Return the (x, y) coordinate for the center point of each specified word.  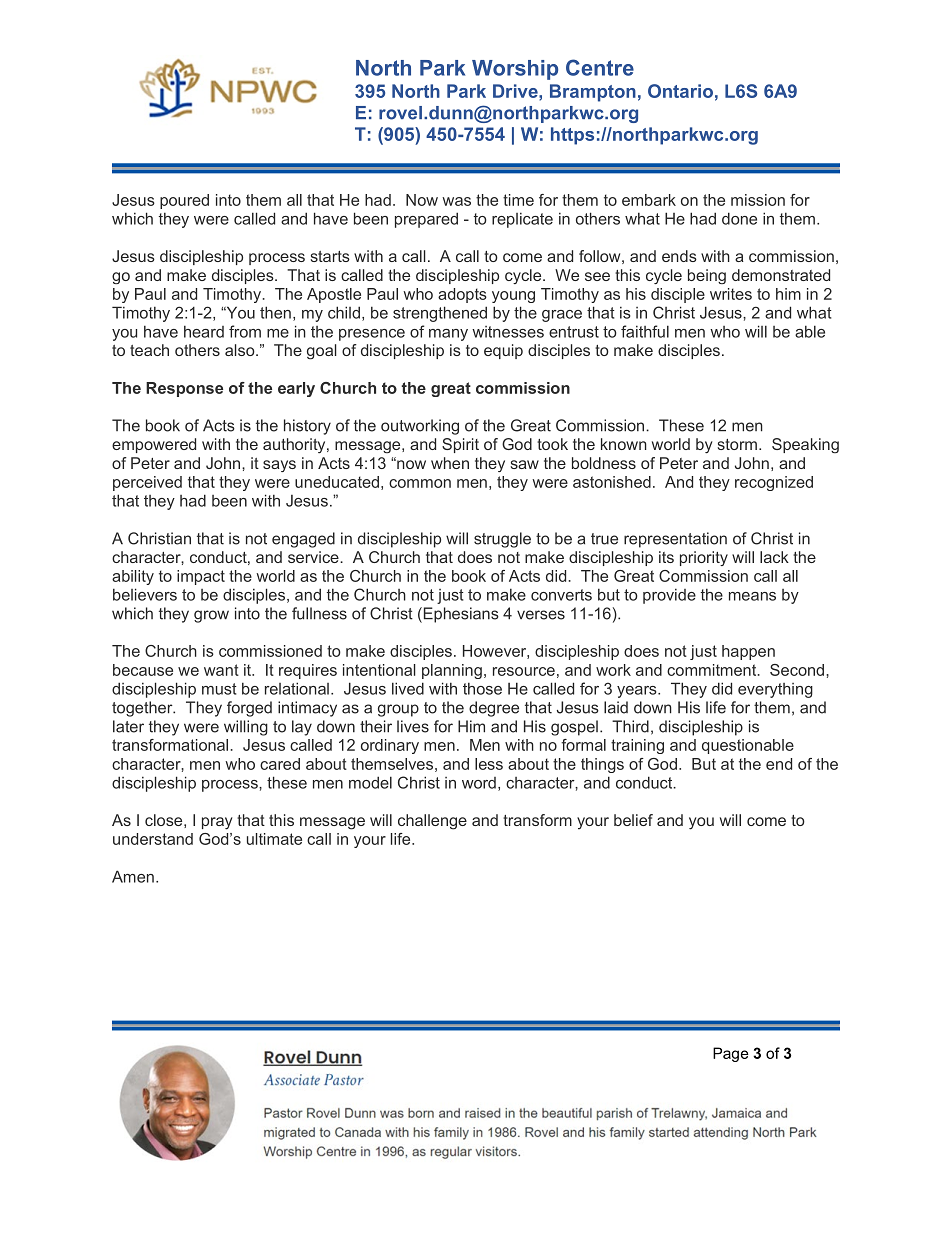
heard (204, 331)
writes (731, 294)
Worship (515, 70)
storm (737, 444)
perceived (147, 483)
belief (633, 820)
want (221, 670)
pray (217, 823)
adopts (462, 295)
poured (184, 201)
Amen (133, 876)
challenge (432, 822)
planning (452, 671)
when (450, 463)
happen (748, 652)
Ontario (680, 91)
